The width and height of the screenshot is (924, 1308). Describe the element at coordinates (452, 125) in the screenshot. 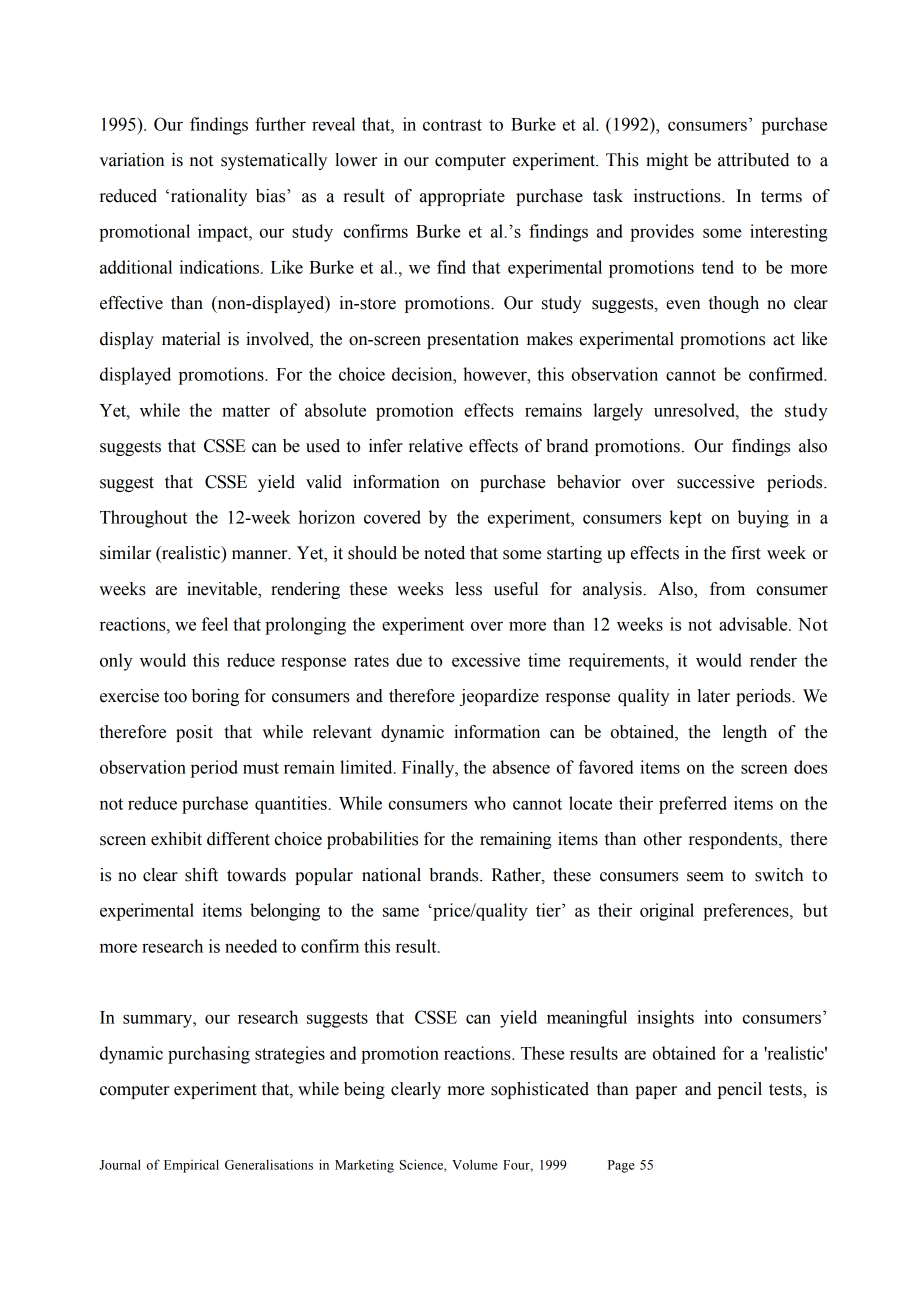

I see `contrast` at that location.
